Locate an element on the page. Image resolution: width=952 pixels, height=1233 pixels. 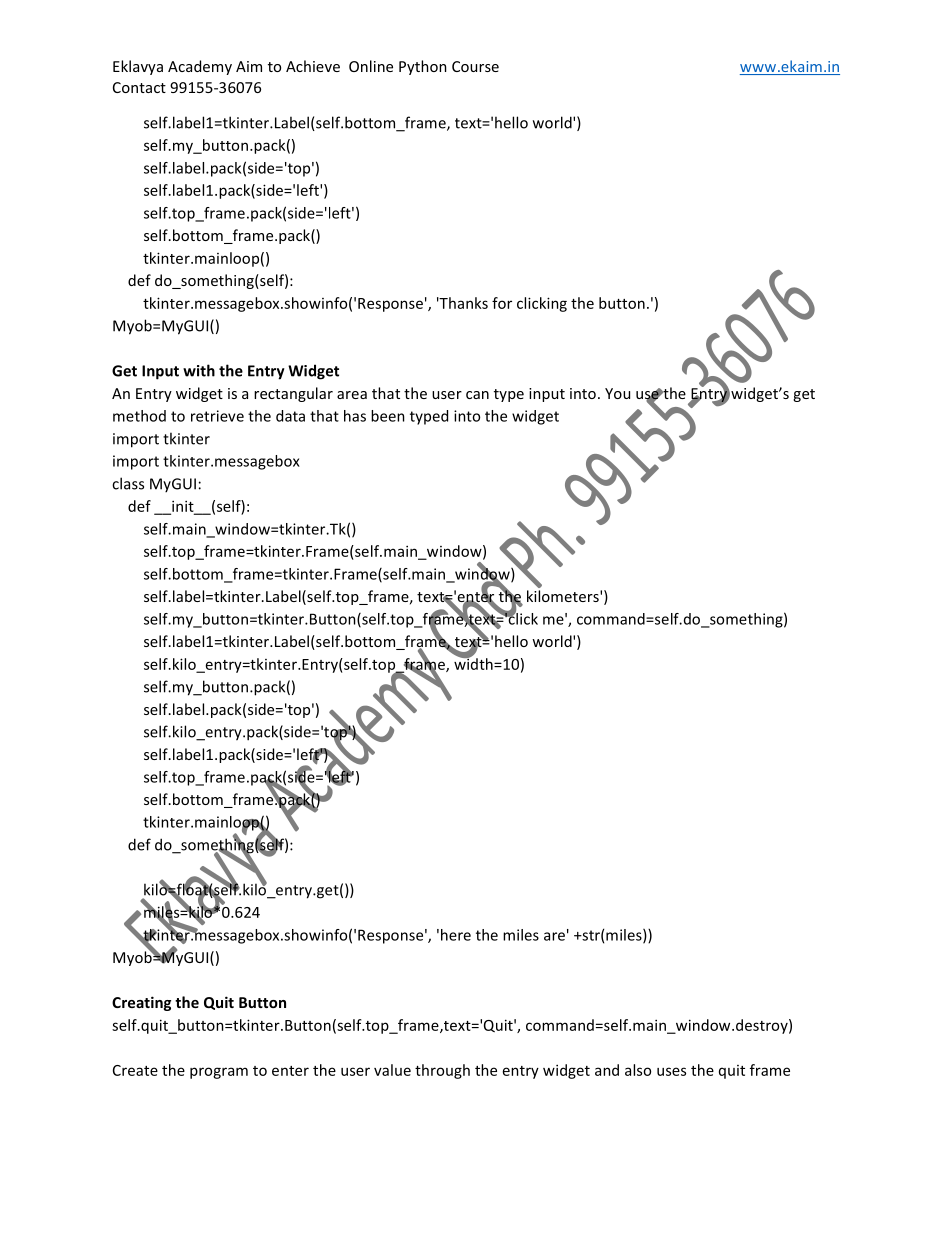
value is located at coordinates (392, 1070).
